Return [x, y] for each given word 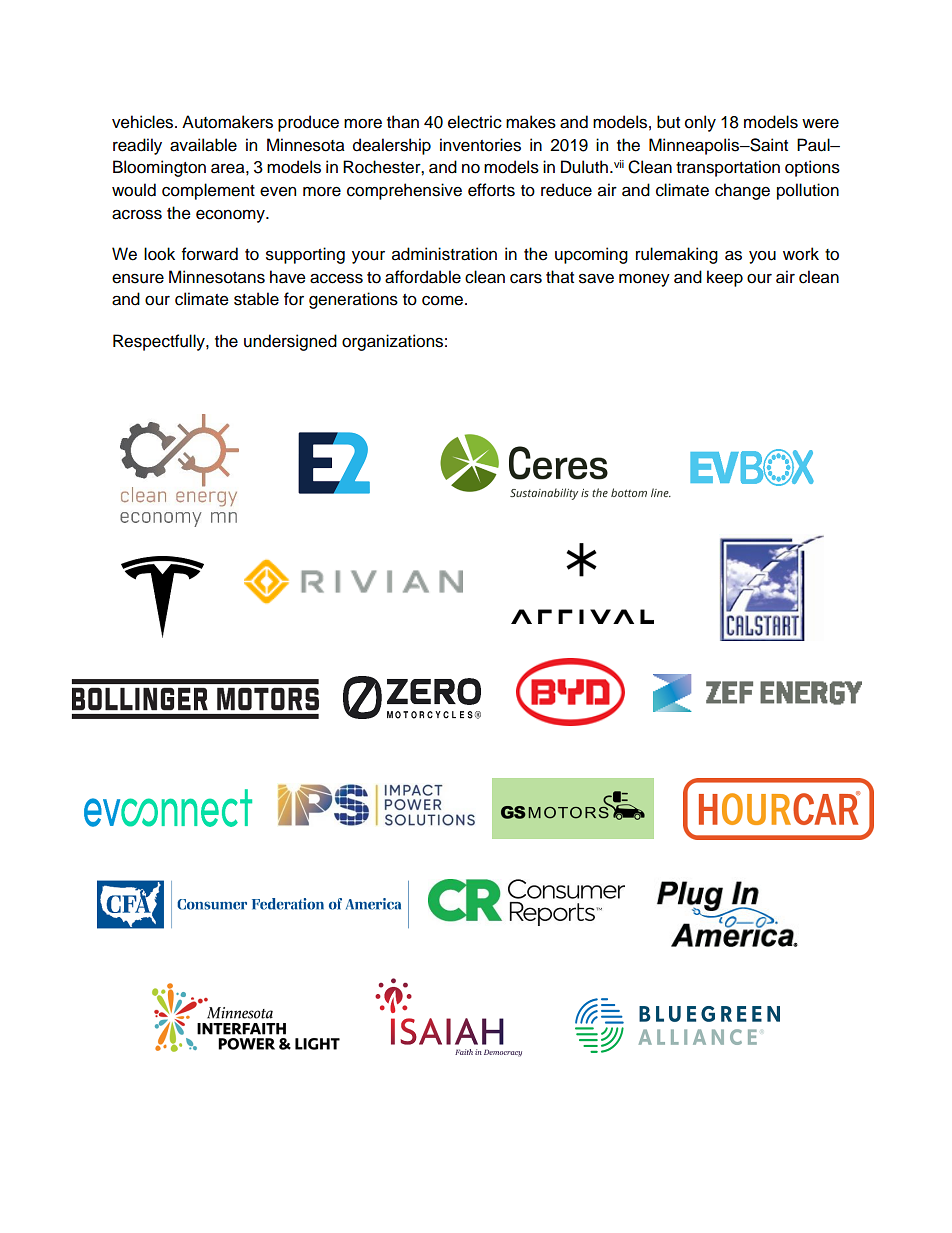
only [700, 123]
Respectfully [160, 342]
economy [231, 216]
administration [444, 254]
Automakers [227, 122]
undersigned [290, 342]
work [801, 254]
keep [725, 278]
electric [475, 122]
